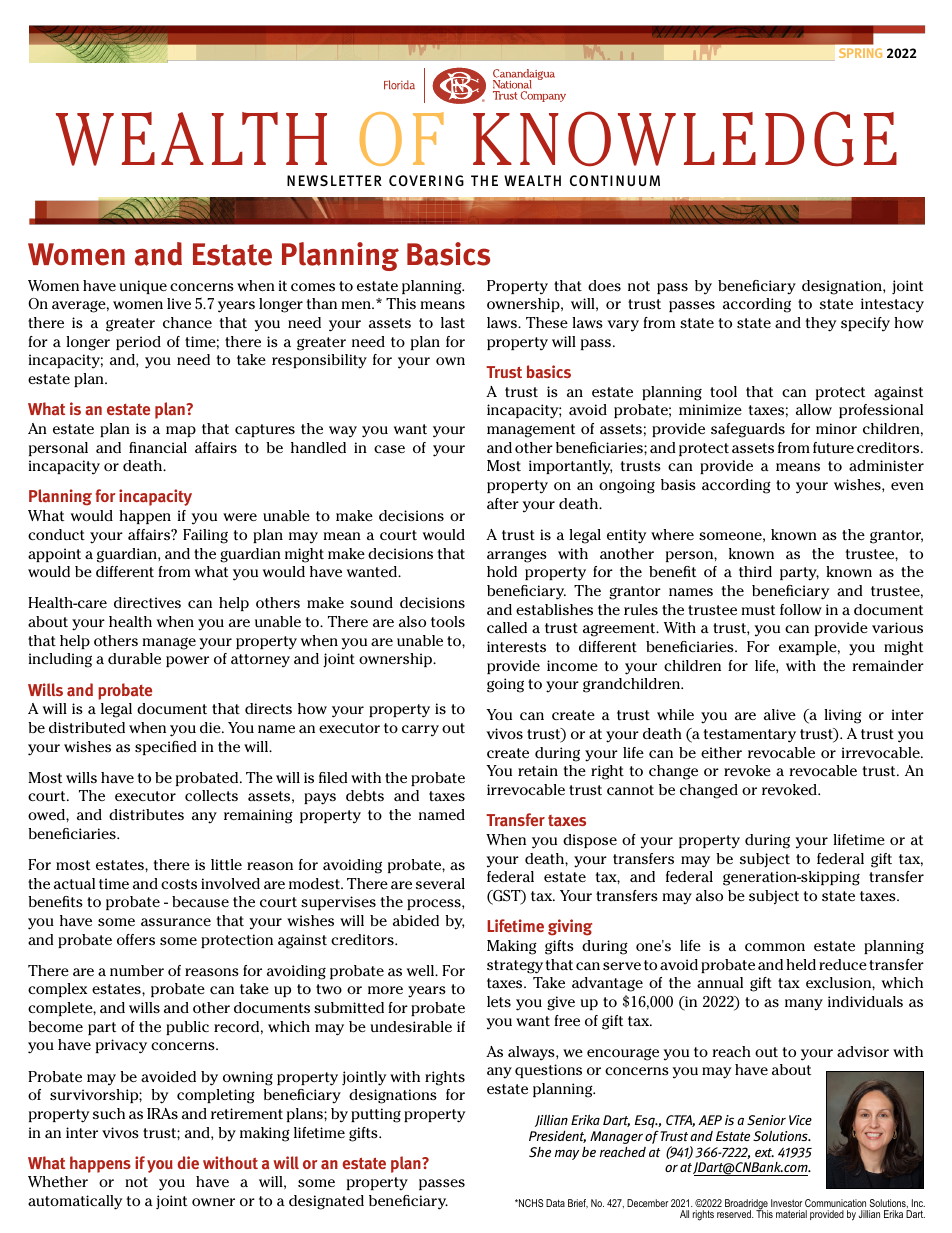 This screenshot has height=1233, width=952. Describe the element at coordinates (75, 1202) in the screenshot. I see `automatically` at that location.
